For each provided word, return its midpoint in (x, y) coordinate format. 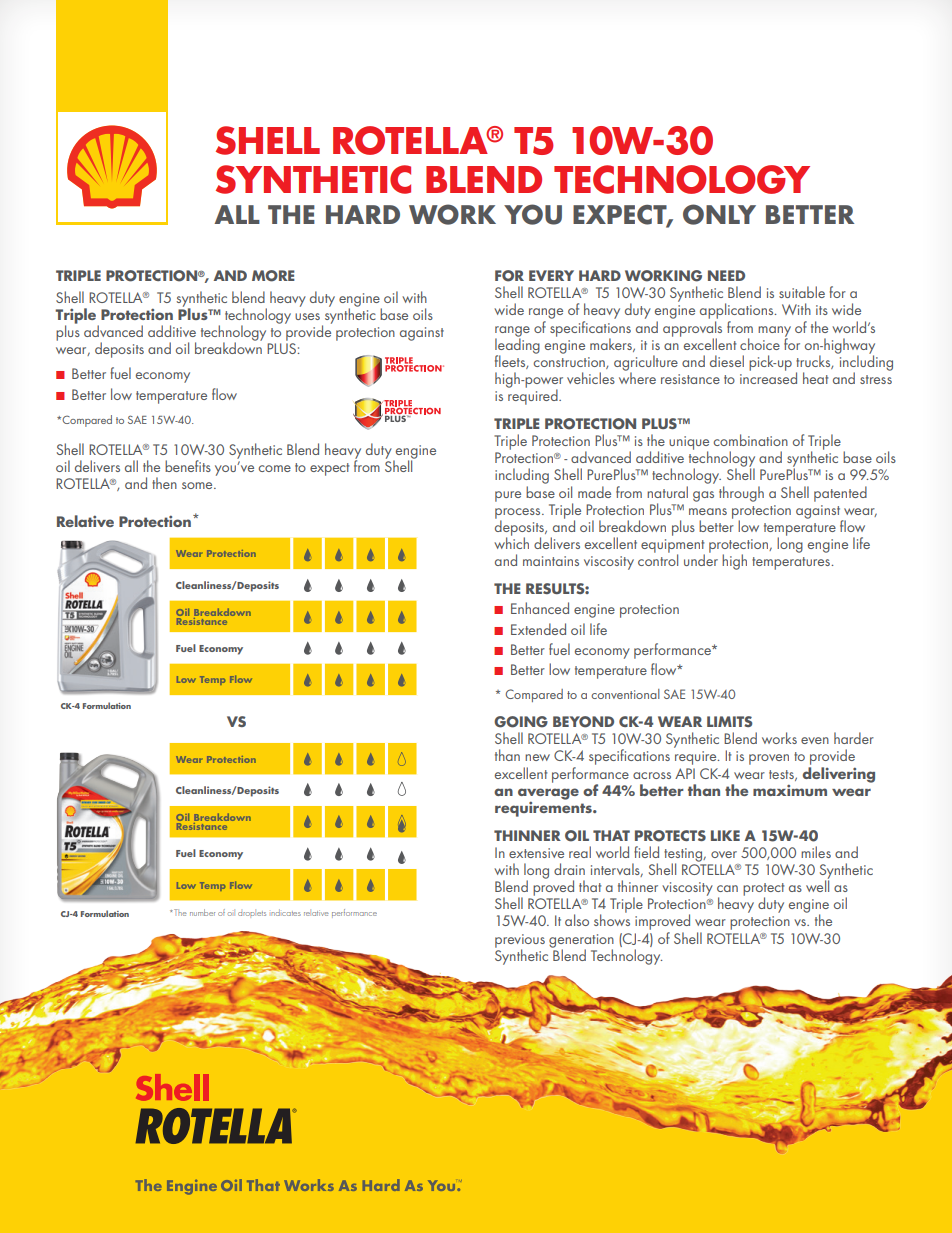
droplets (252, 913)
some (198, 485)
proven (769, 759)
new (537, 757)
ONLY (719, 214)
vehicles (591, 378)
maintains (551, 561)
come (274, 468)
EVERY (551, 275)
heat (815, 378)
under (701, 559)
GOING (521, 722)
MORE (273, 276)
